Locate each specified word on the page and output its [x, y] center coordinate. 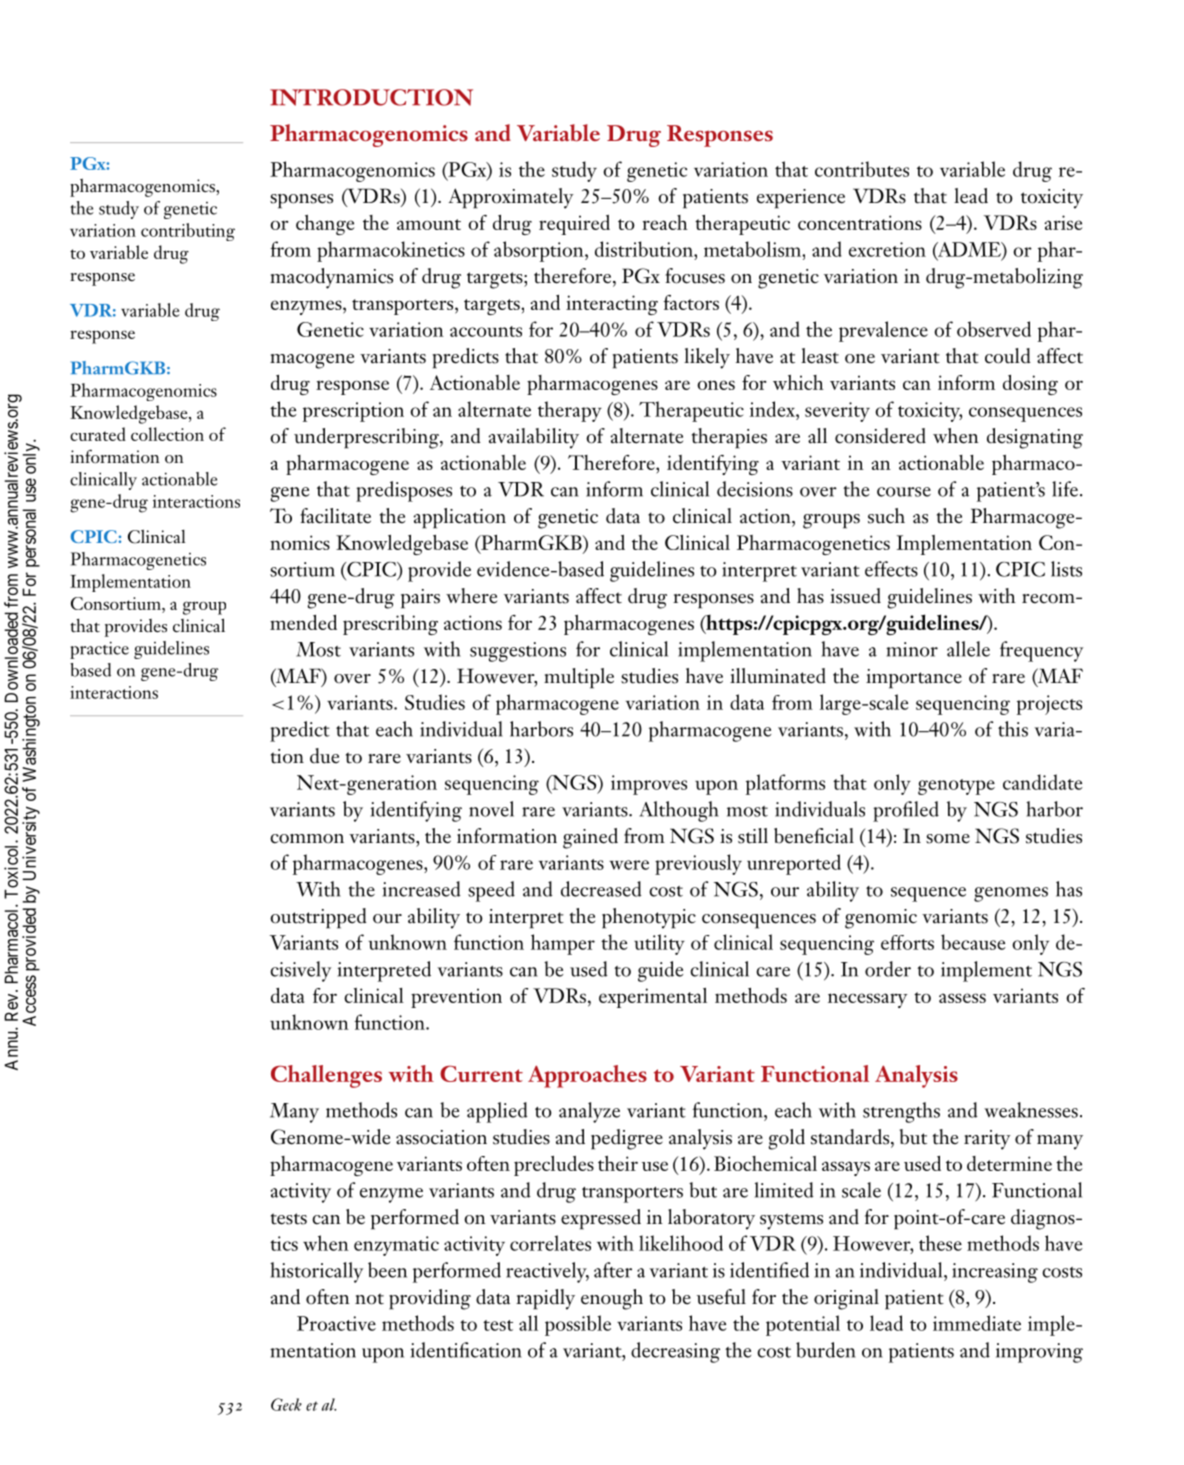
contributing [188, 232]
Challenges [326, 1076]
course [904, 492]
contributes [862, 169]
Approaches [587, 1076]
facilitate [335, 516]
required [574, 225]
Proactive [336, 1323]
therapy [570, 411]
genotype [956, 787]
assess [962, 998]
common [307, 839]
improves [649, 785]
